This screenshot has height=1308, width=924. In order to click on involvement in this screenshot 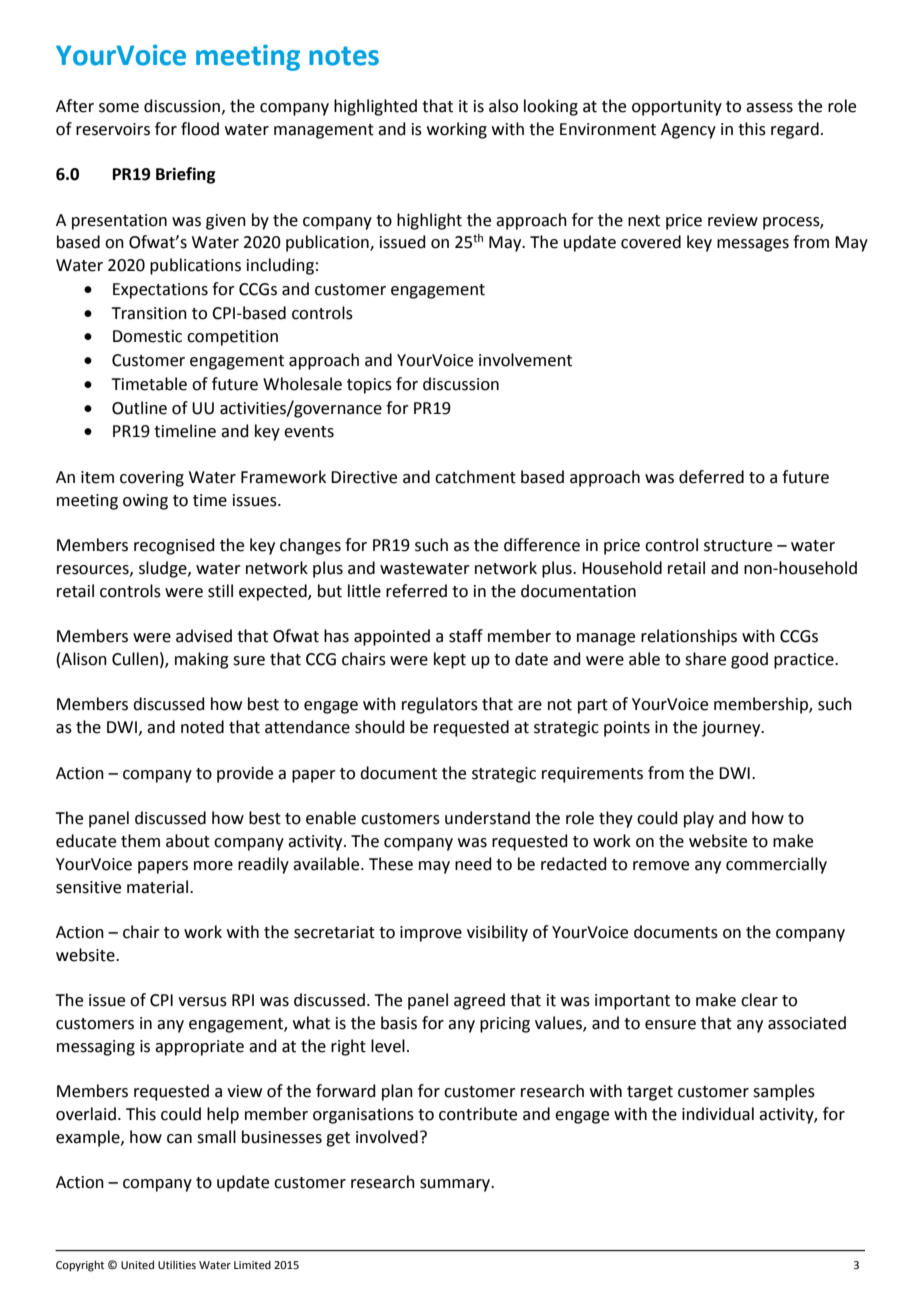, I will do `click(525, 360)`.
